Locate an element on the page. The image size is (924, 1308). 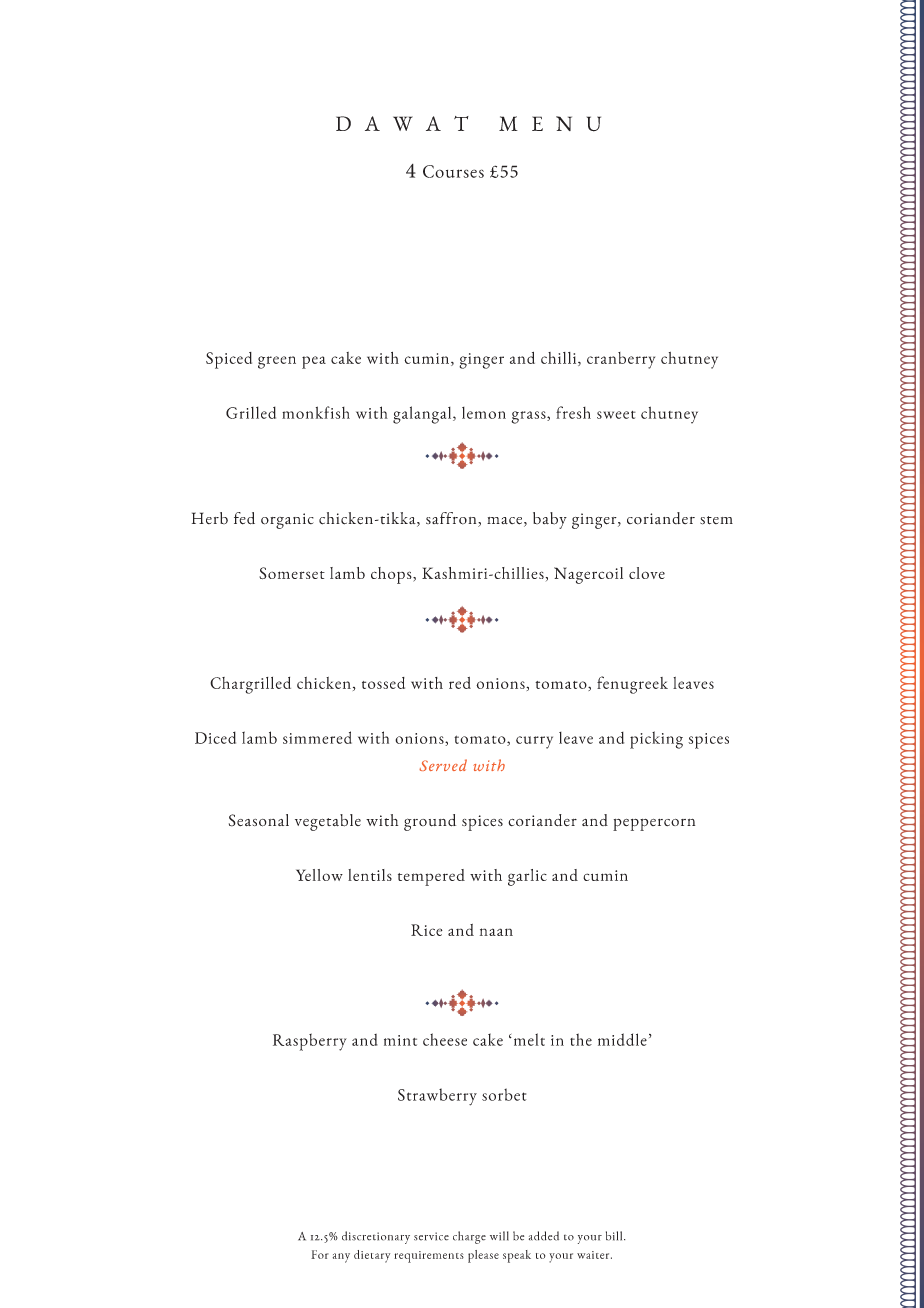
green is located at coordinates (277, 362).
